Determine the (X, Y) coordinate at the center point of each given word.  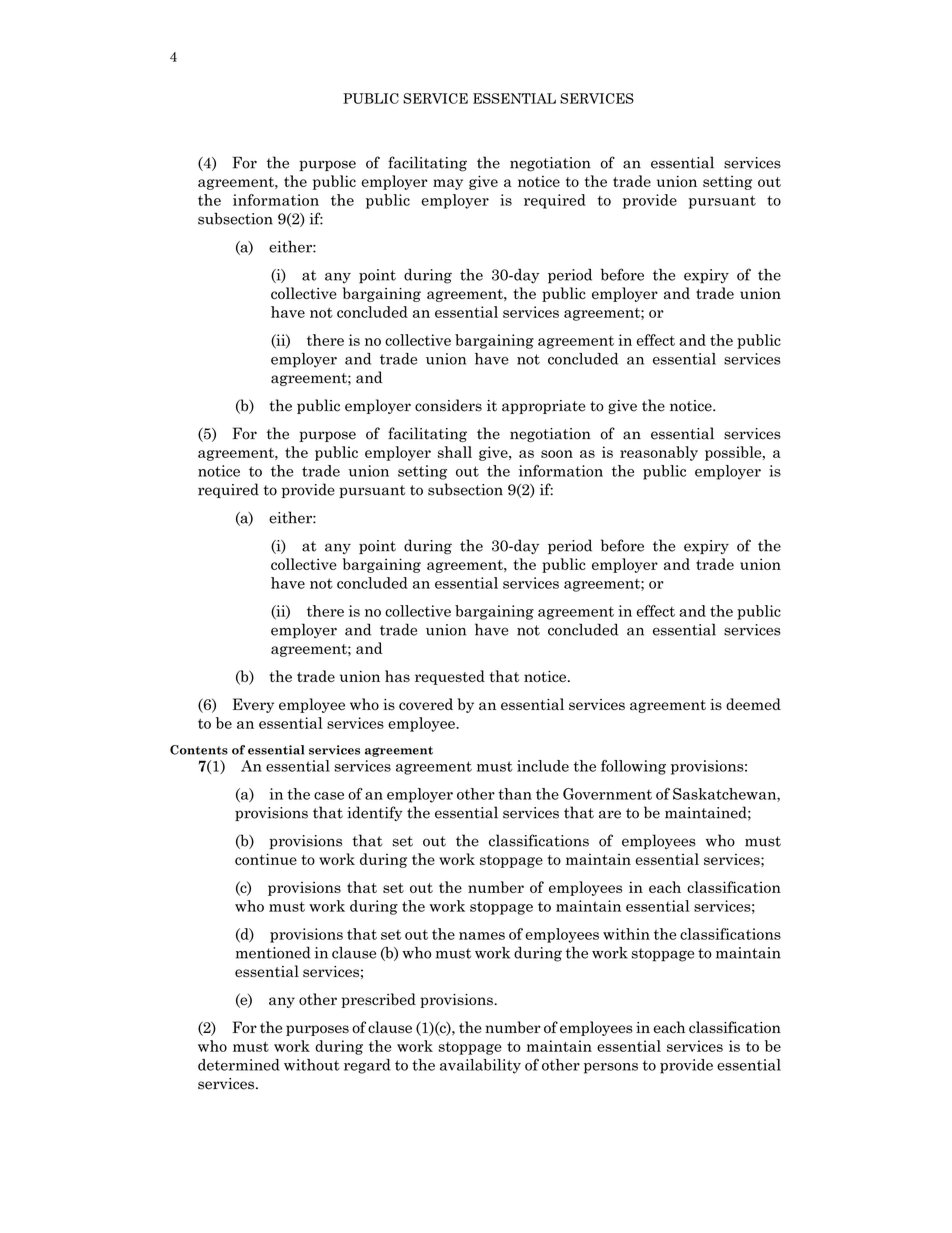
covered (426, 704)
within (626, 934)
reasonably (659, 453)
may (448, 184)
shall (455, 452)
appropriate (543, 407)
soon (557, 454)
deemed (753, 704)
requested (450, 677)
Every (253, 705)
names (482, 936)
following (633, 767)
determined (239, 1065)
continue (266, 859)
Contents (199, 750)
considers (448, 405)
